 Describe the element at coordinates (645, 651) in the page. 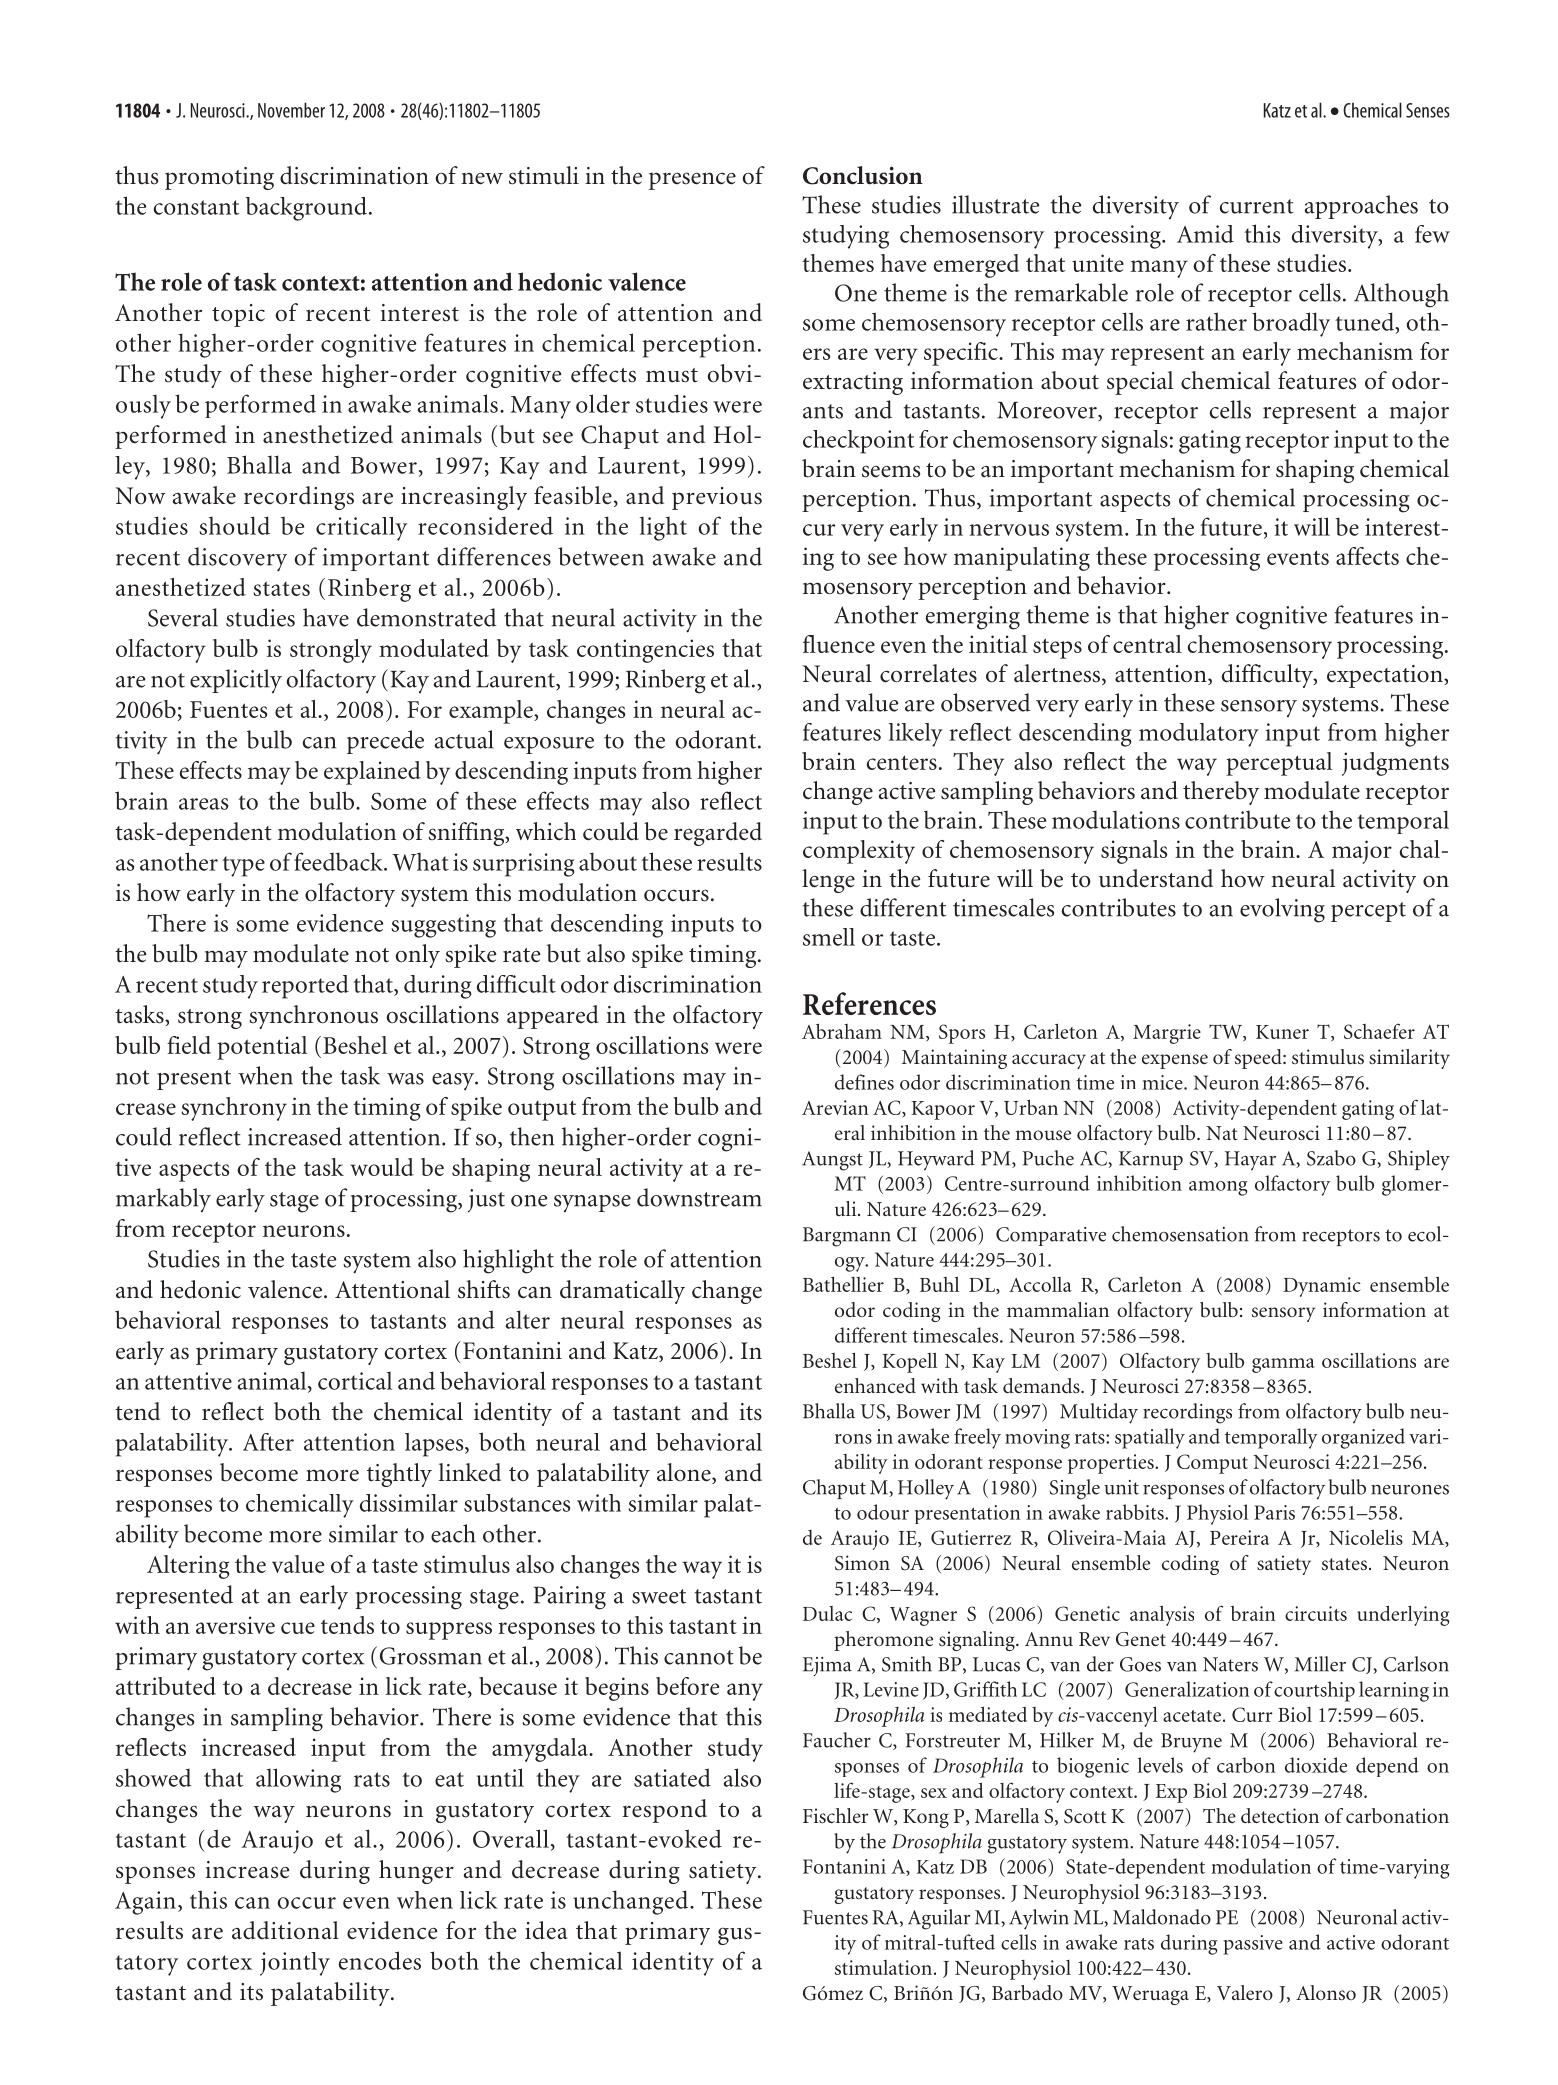

I see `contingencies` at that location.
